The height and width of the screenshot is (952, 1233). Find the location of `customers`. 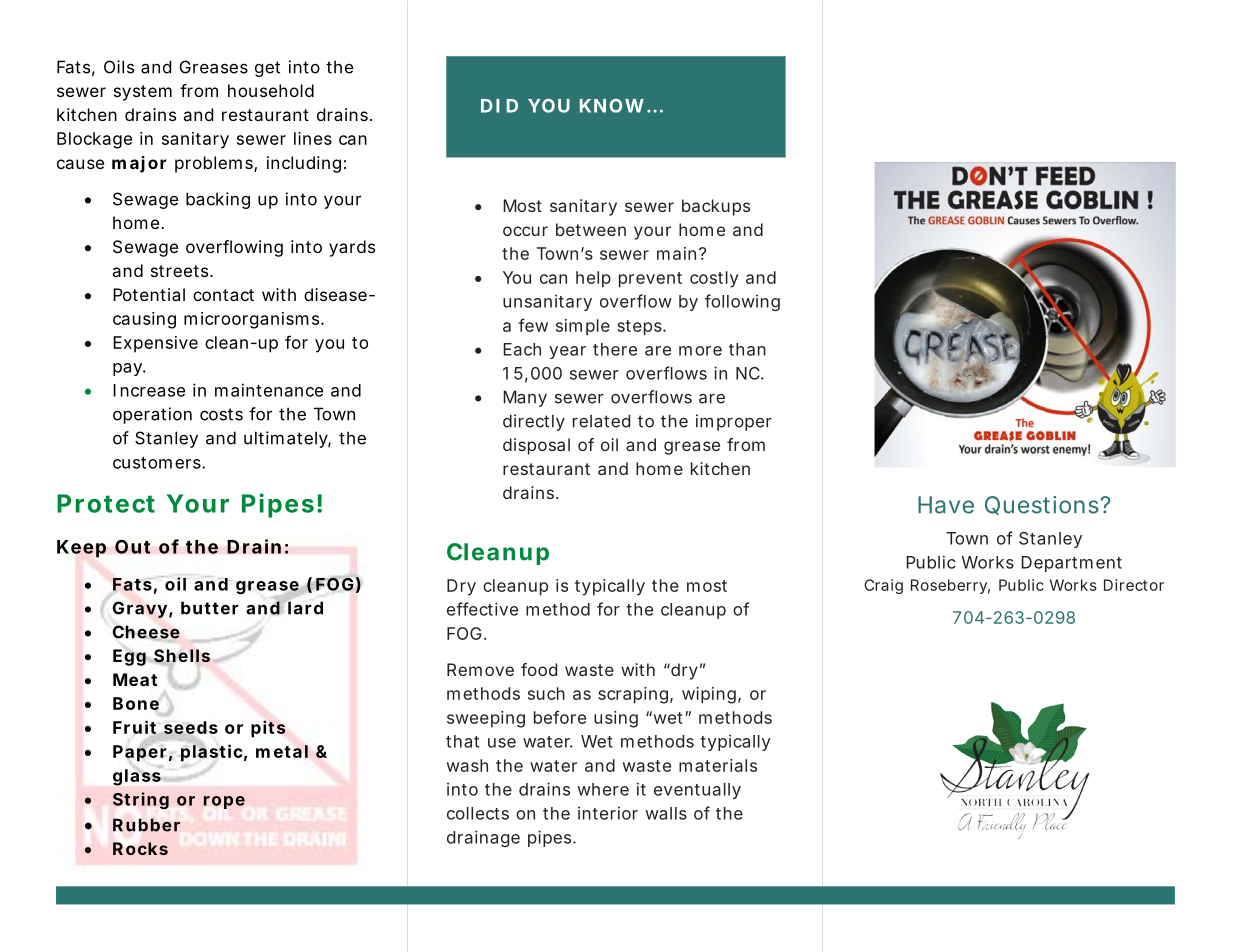

customers is located at coordinates (158, 463).
